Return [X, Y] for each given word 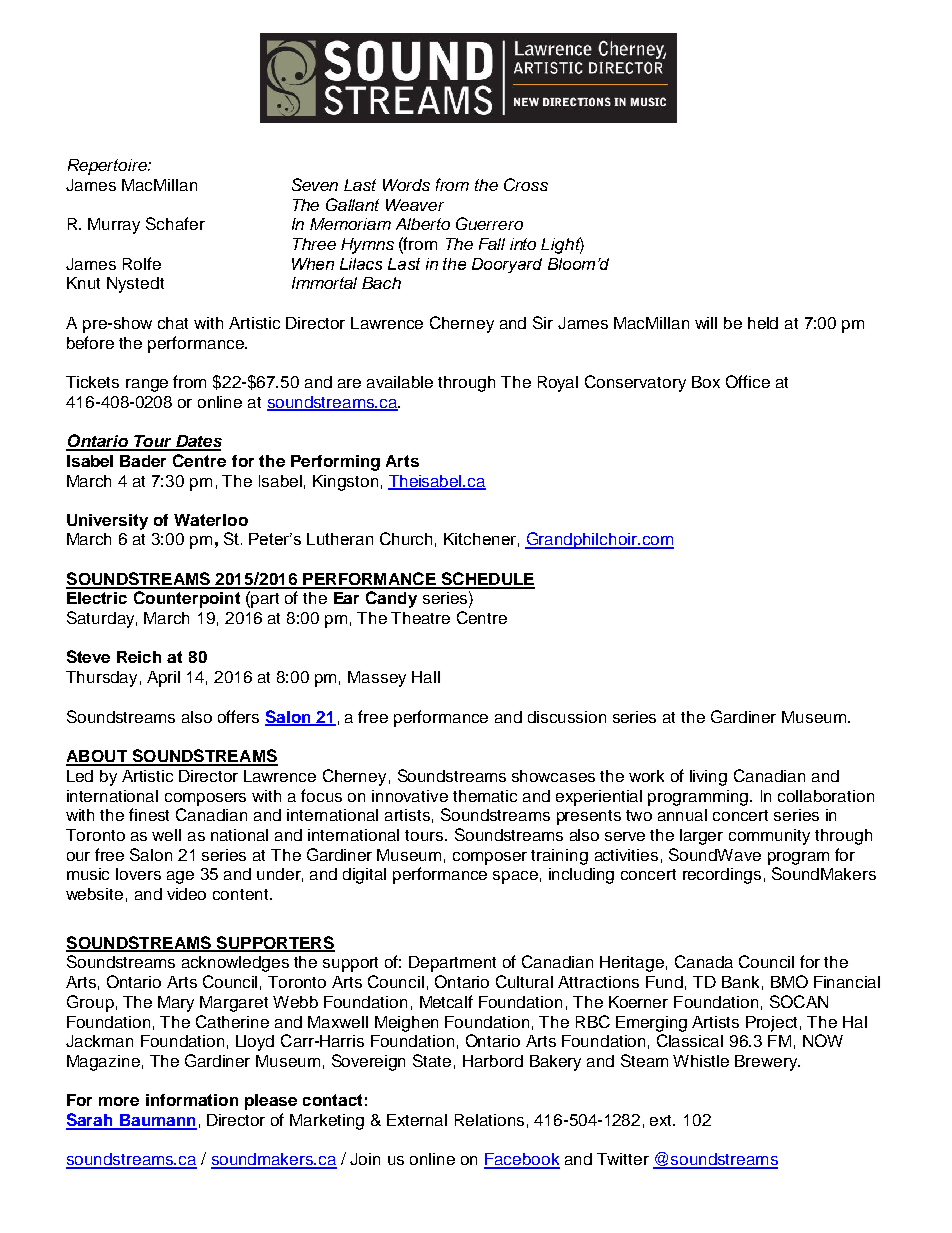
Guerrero [489, 223]
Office [748, 381]
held [763, 323]
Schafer [175, 223]
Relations [489, 1120]
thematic [485, 796]
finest [149, 814]
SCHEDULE [487, 580]
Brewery [767, 1063]
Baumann [157, 1121]
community [769, 837]
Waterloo [211, 520]
